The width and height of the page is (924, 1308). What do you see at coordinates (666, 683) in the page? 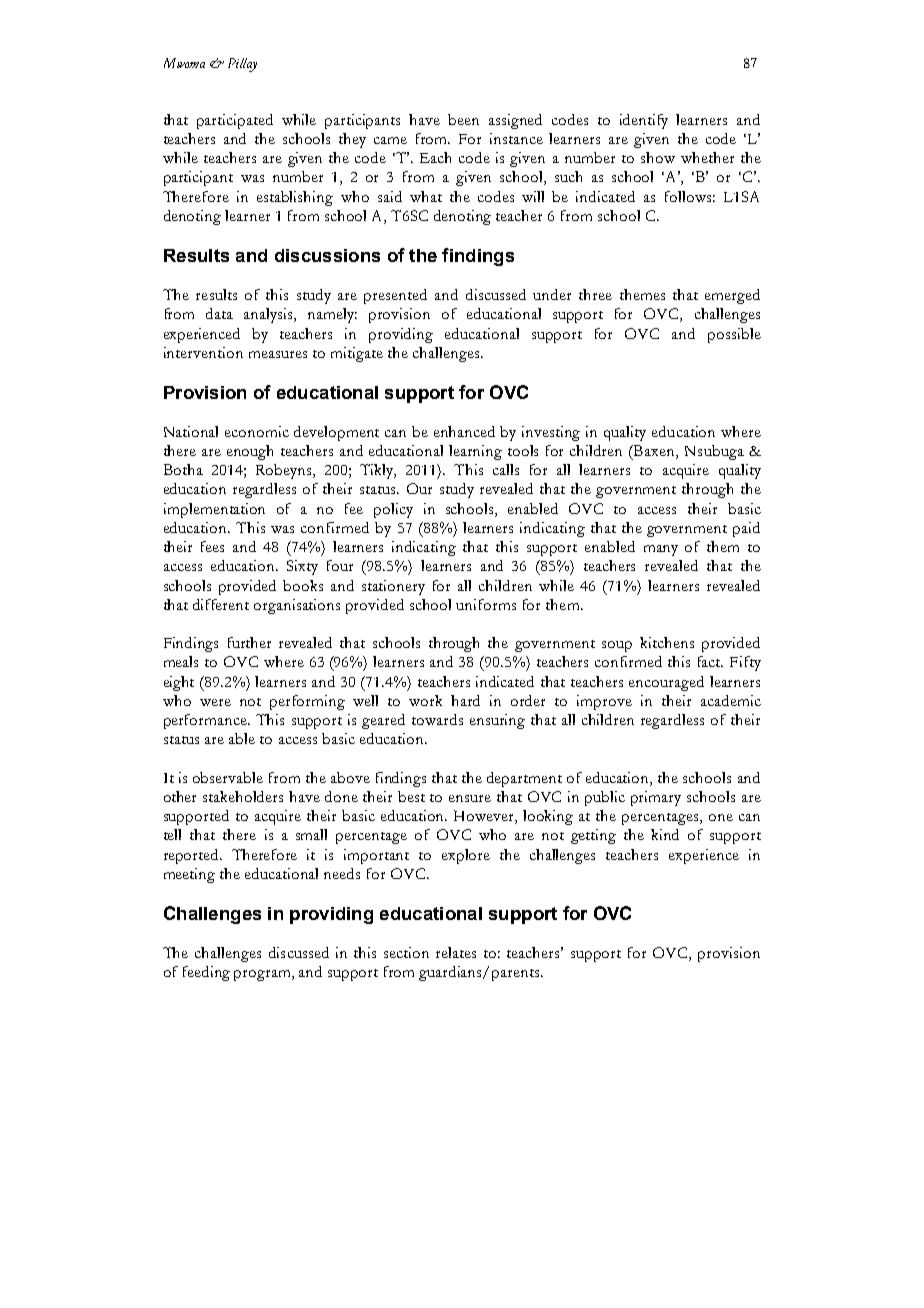
I see `encouraged` at bounding box center [666, 683].
